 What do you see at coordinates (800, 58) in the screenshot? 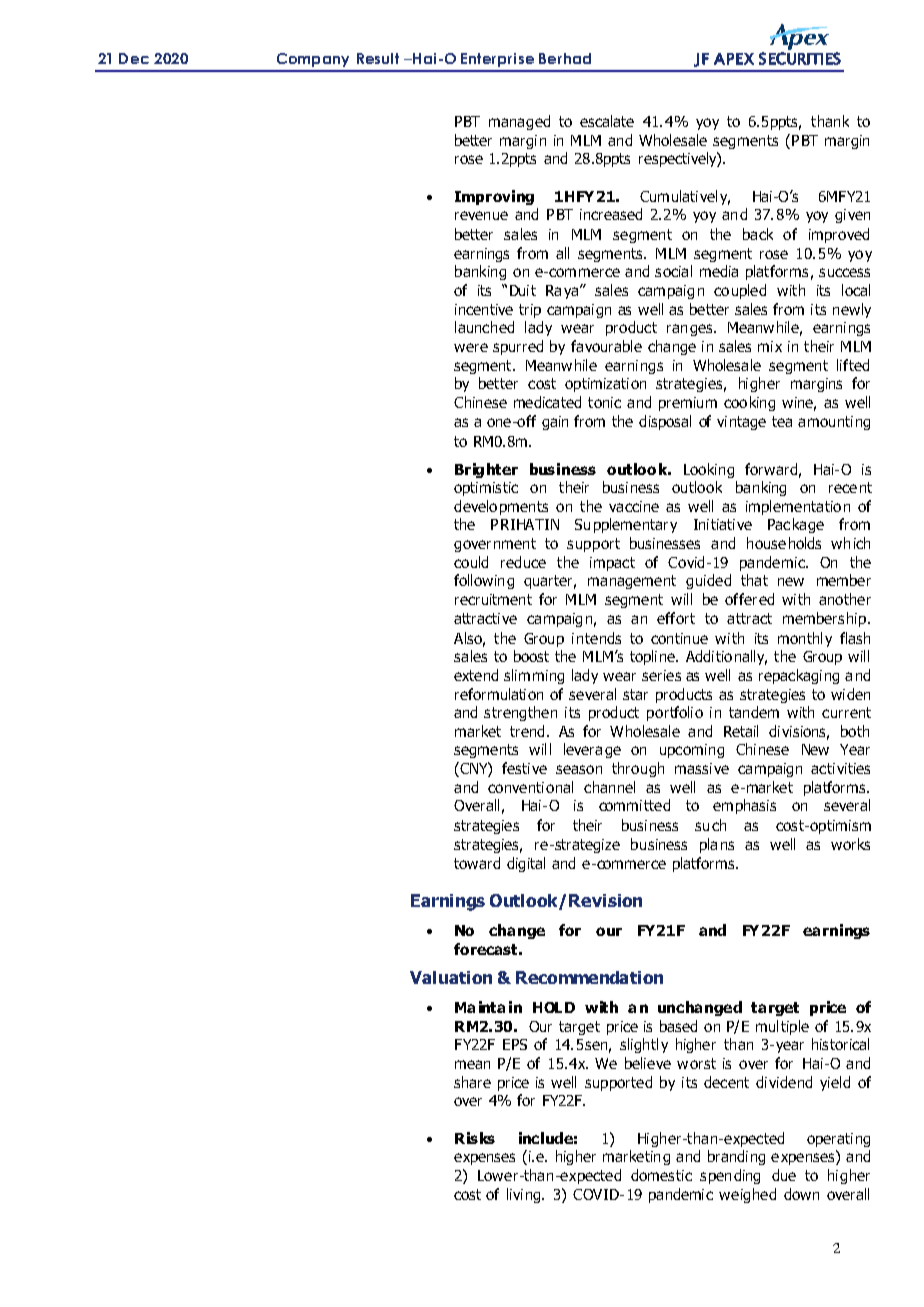
I see `SECURITIES` at bounding box center [800, 58].
